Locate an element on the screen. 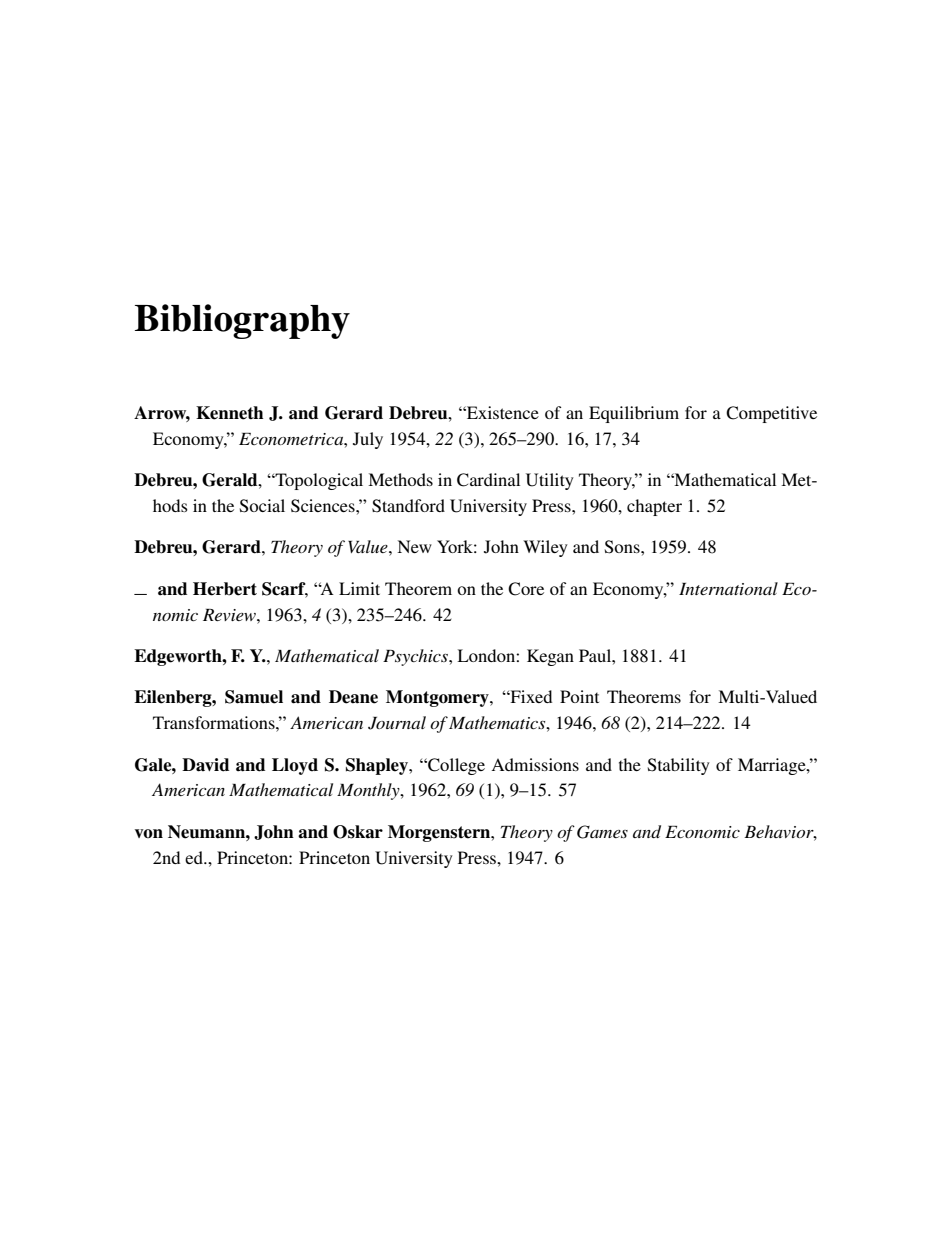  Games is located at coordinates (602, 832).
